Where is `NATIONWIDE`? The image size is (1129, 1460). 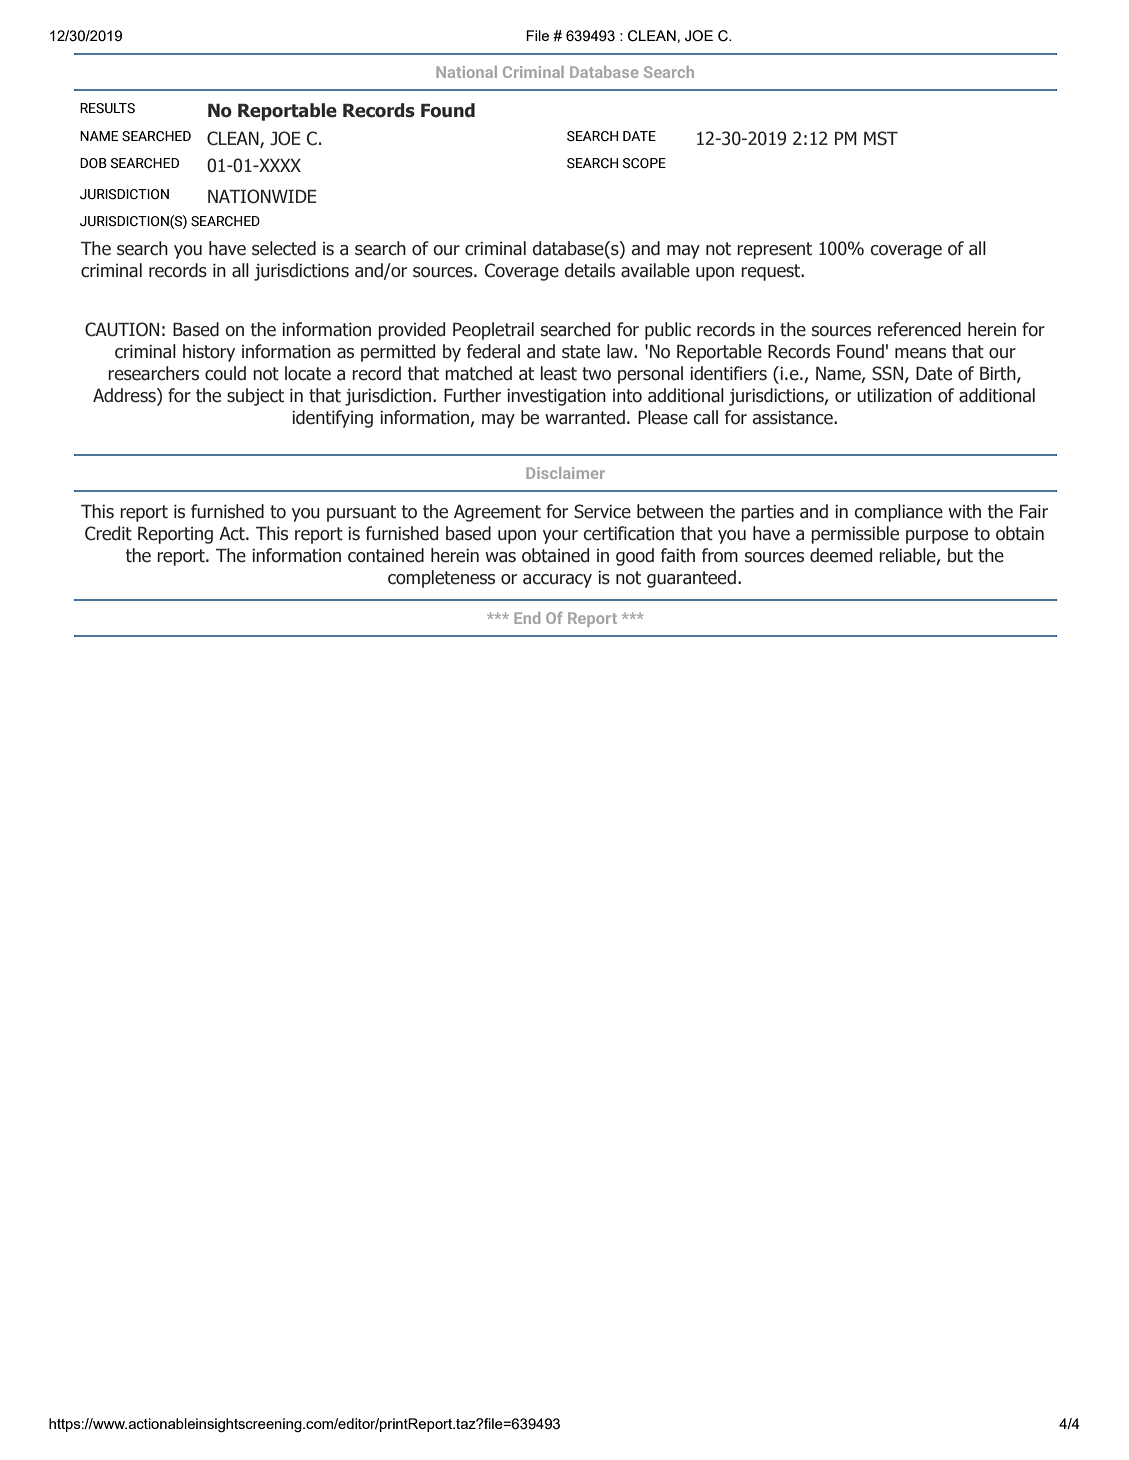 NATIONWIDE is located at coordinates (262, 196).
